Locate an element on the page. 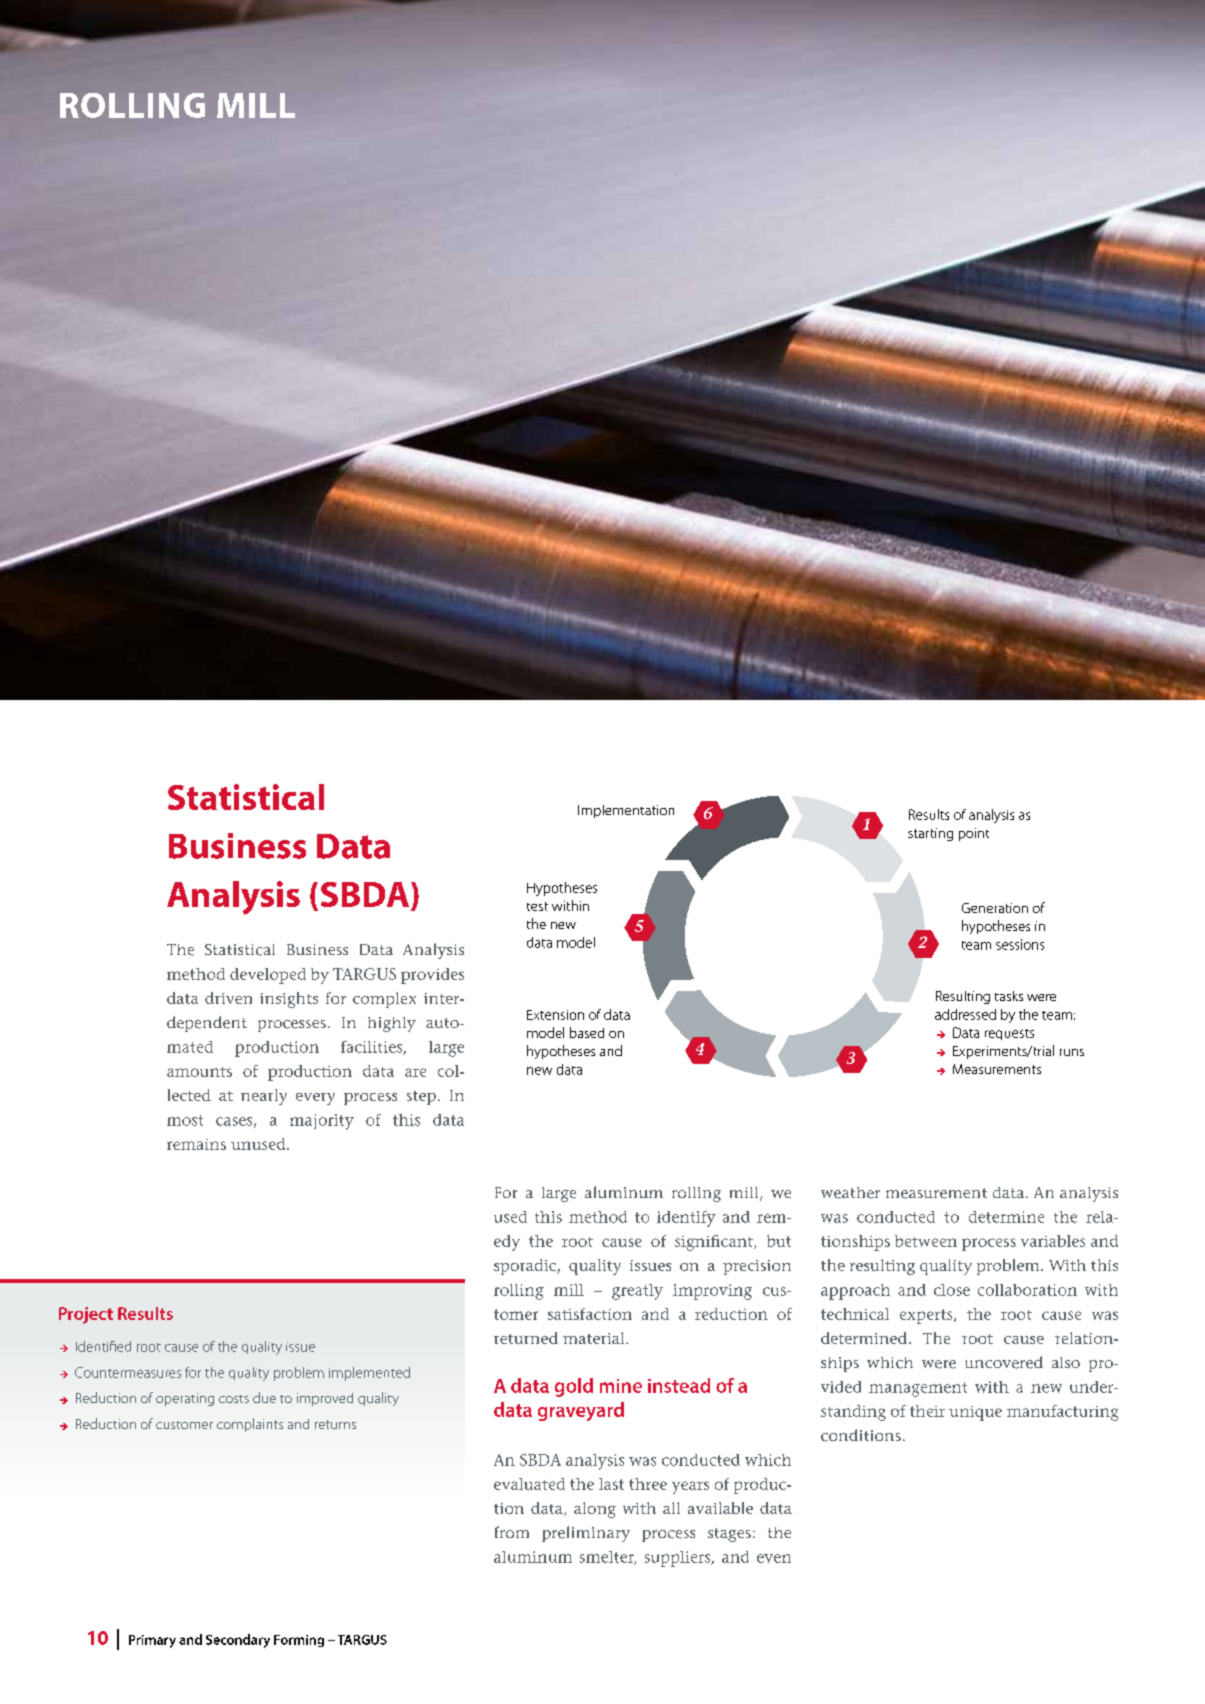 This page has width=1205, height=1704. suppliers is located at coordinates (679, 1559).
